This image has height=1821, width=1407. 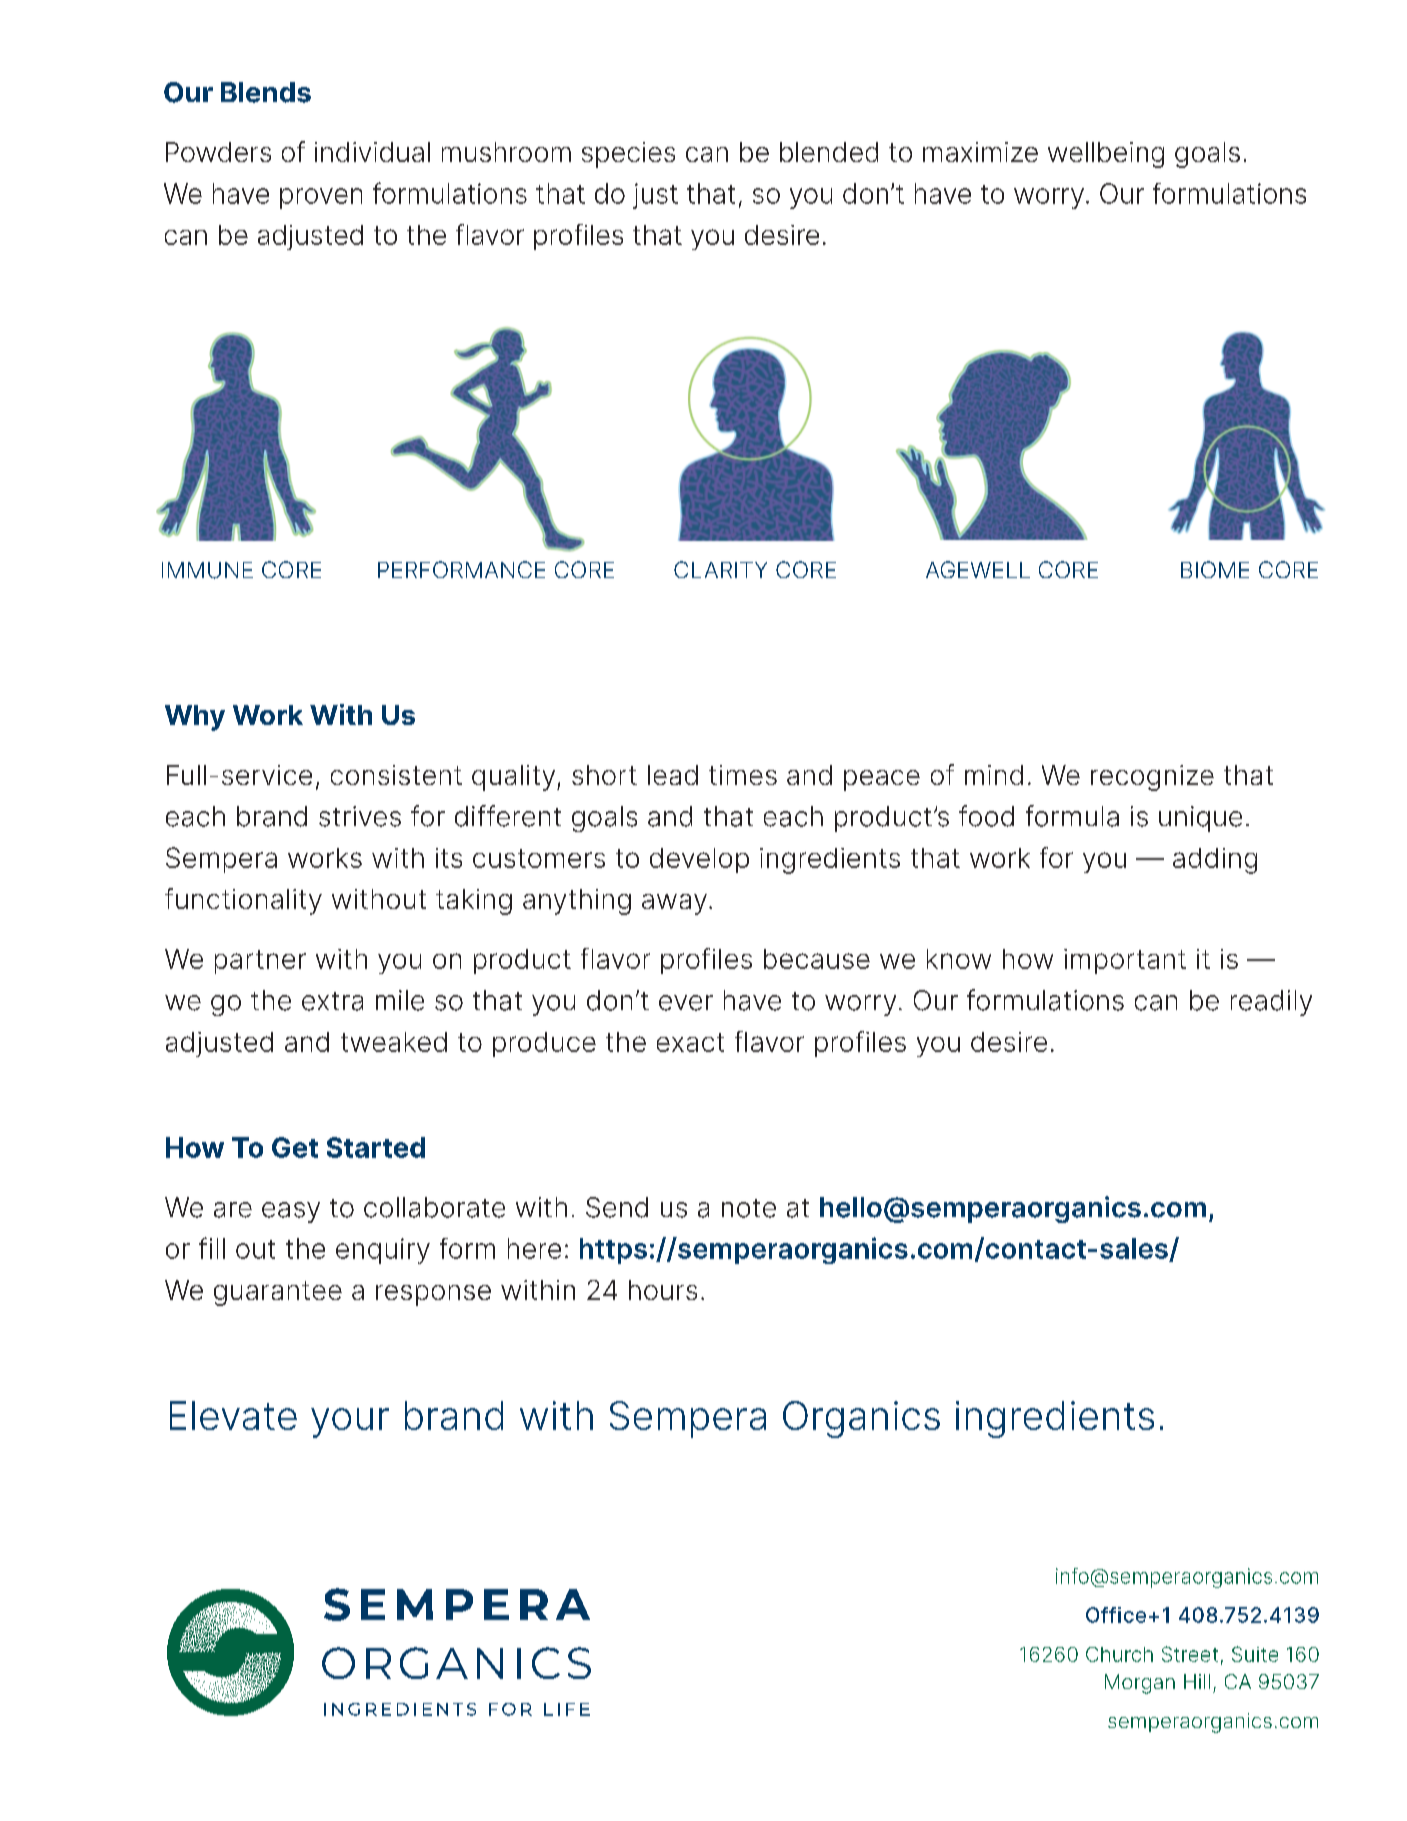 What do you see at coordinates (207, 570) in the image?
I see `IMMUNE` at bounding box center [207, 570].
